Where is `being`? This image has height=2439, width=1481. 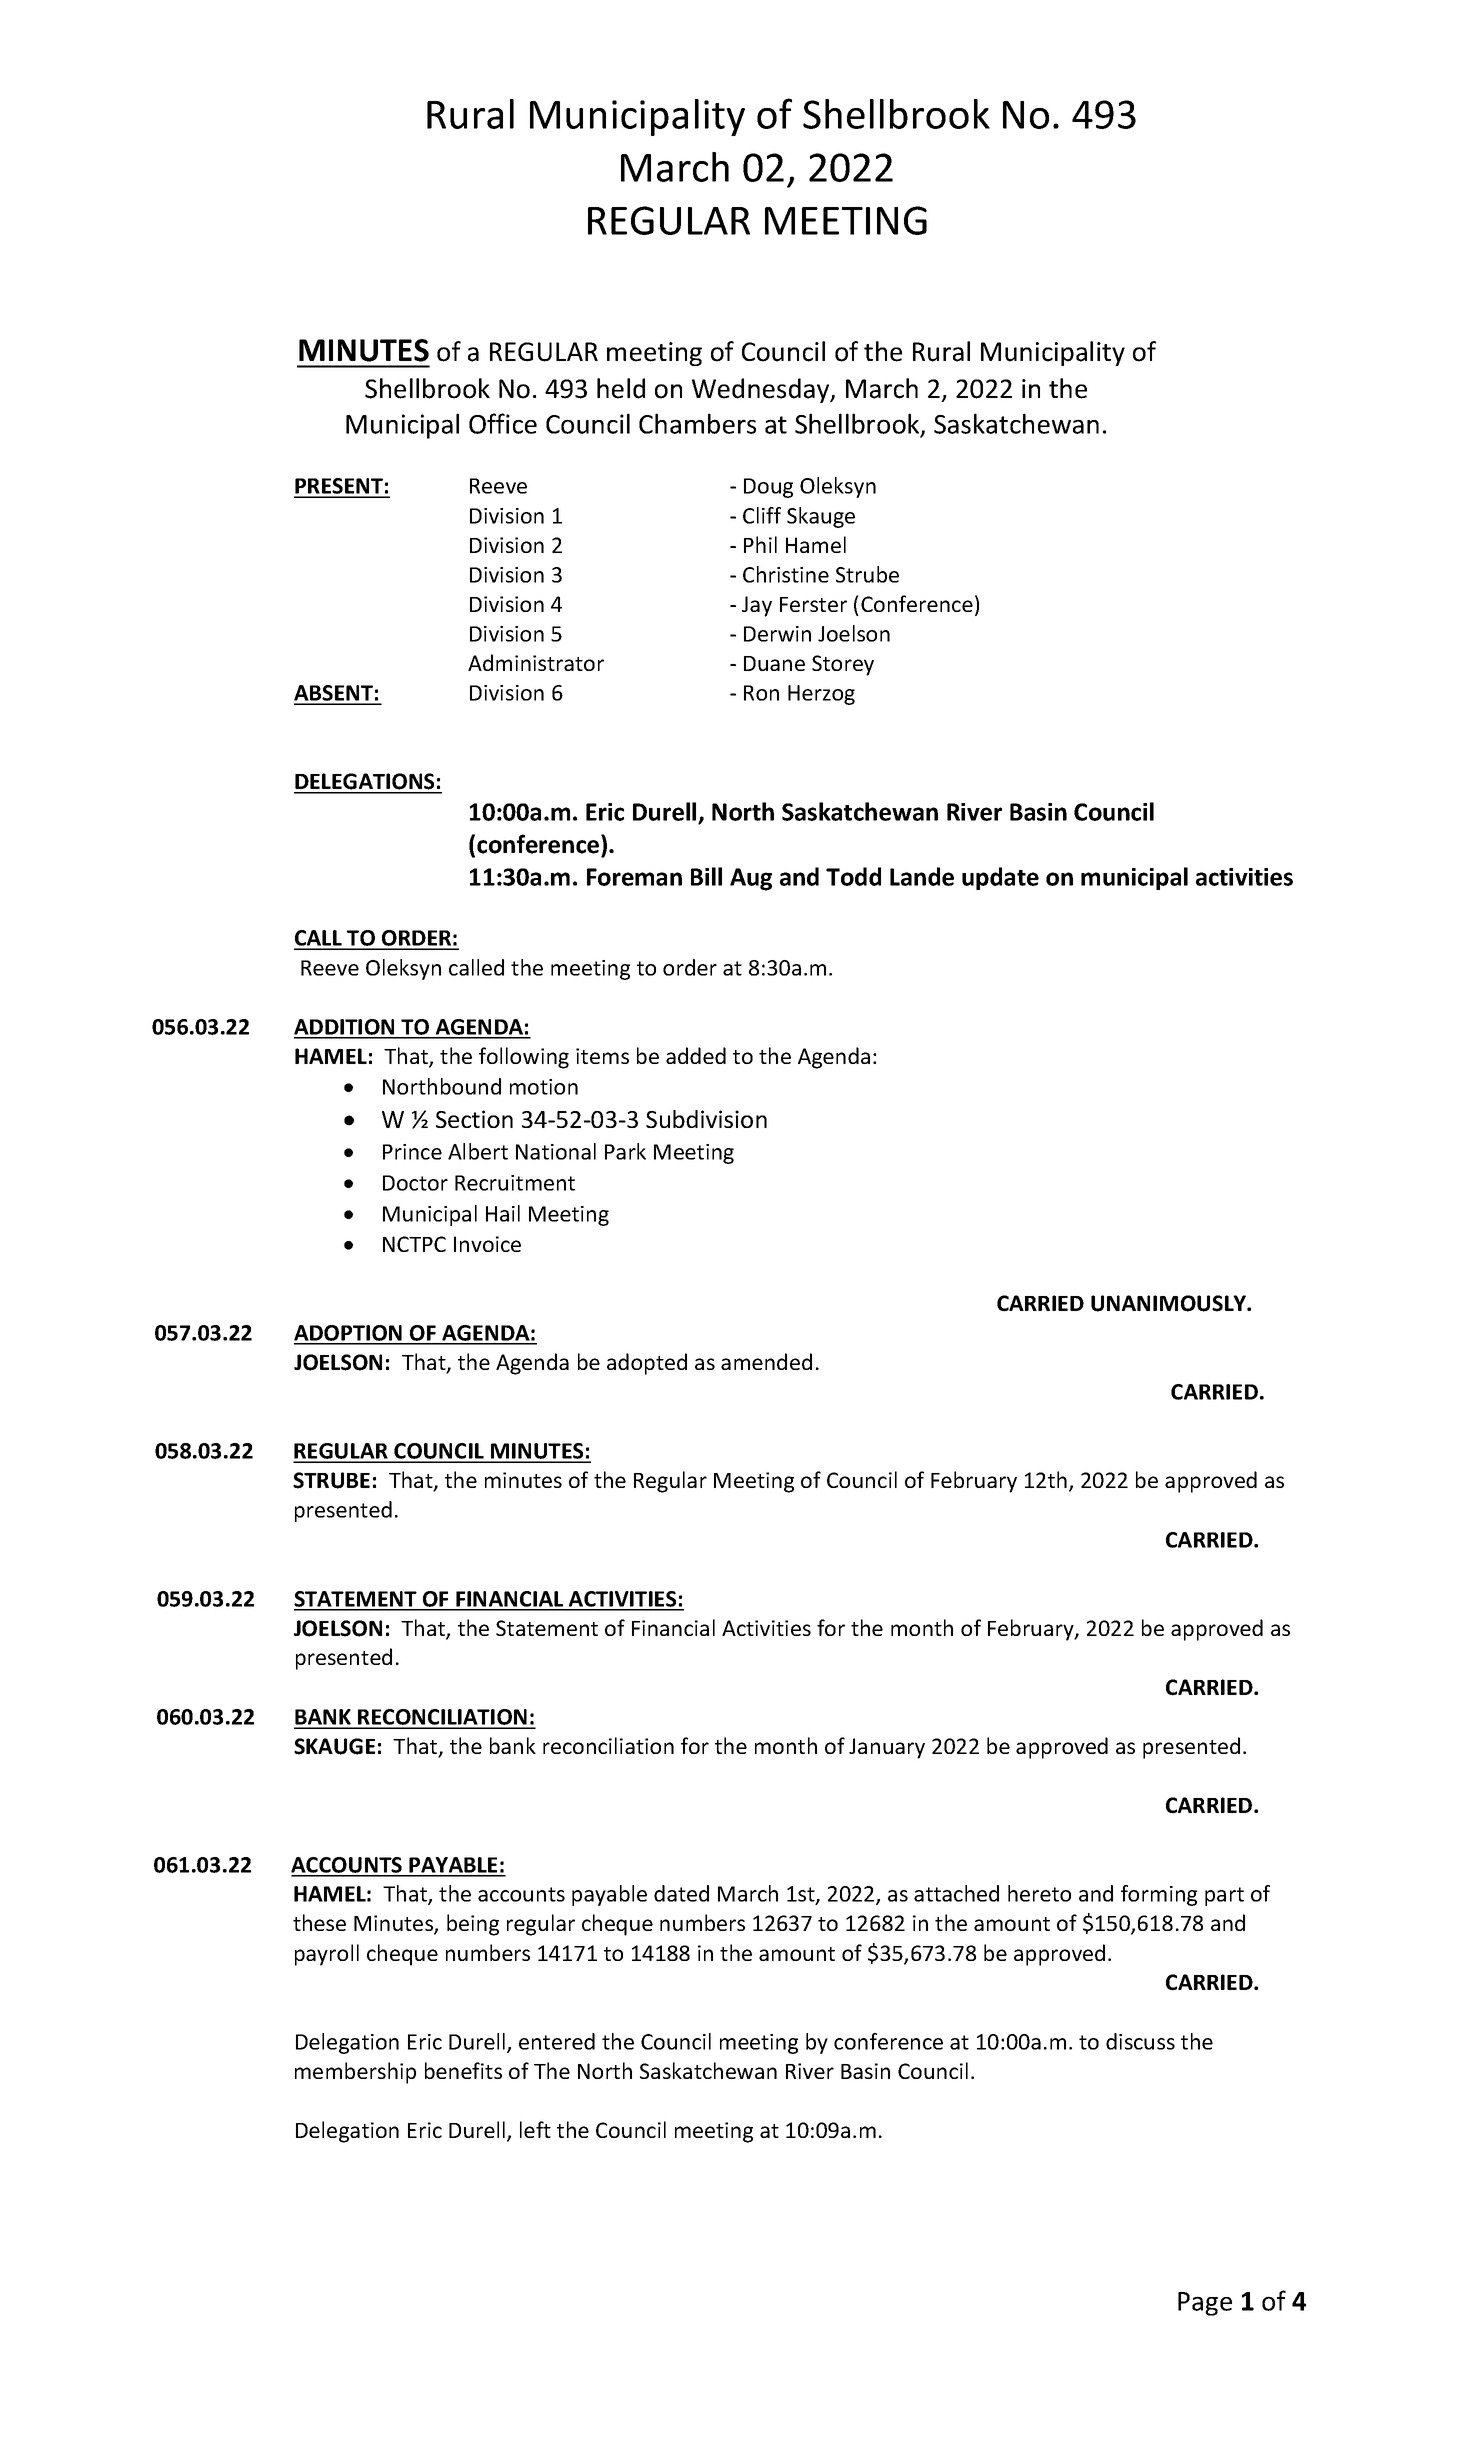 being is located at coordinates (473, 1925).
